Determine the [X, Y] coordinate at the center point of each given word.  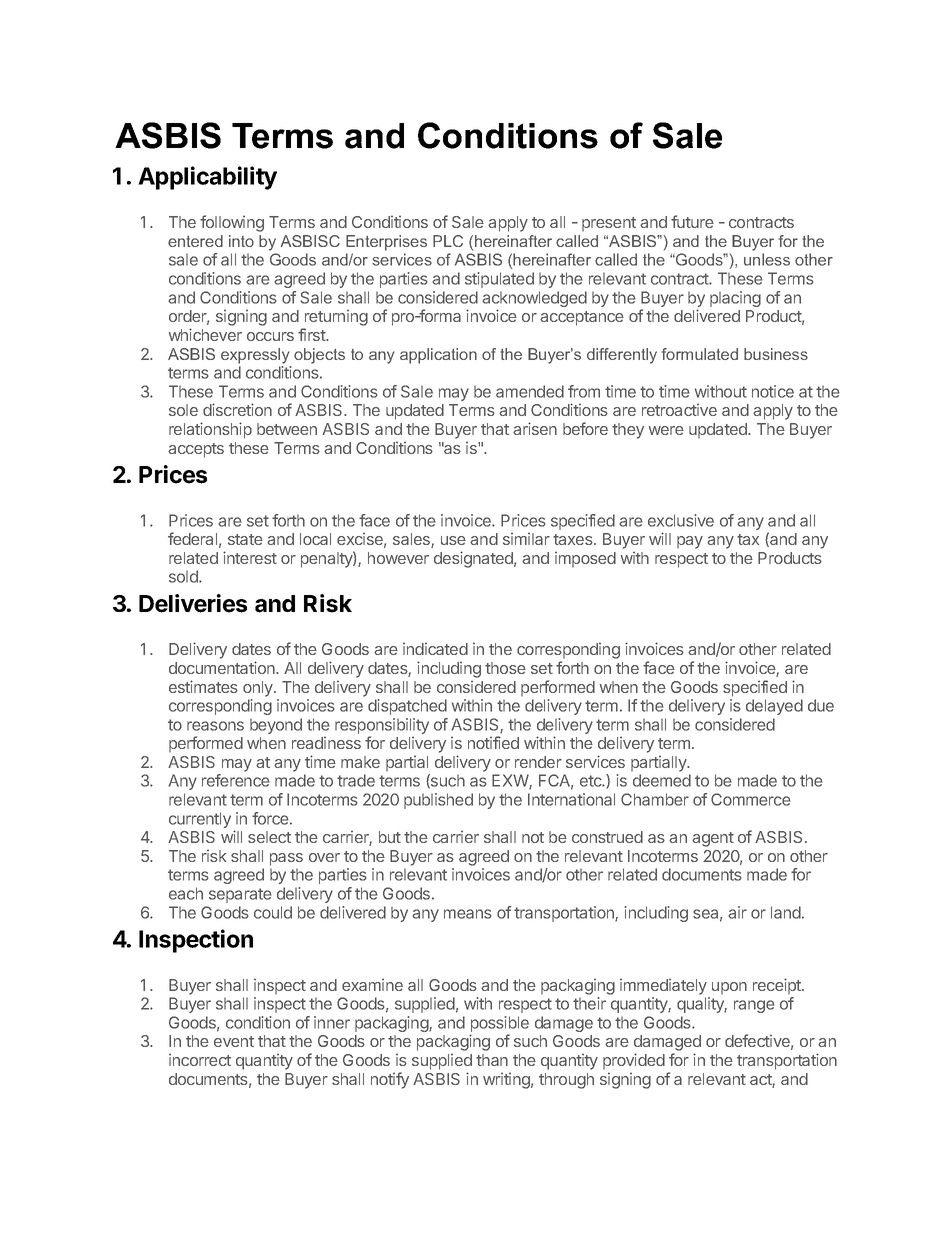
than [492, 1060]
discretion [237, 409]
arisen [535, 428]
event [234, 1041]
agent [713, 839]
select [269, 837]
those [505, 668]
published [438, 801]
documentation [223, 667]
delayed [774, 707]
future [692, 221]
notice [773, 391]
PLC [448, 241]
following [232, 223]
